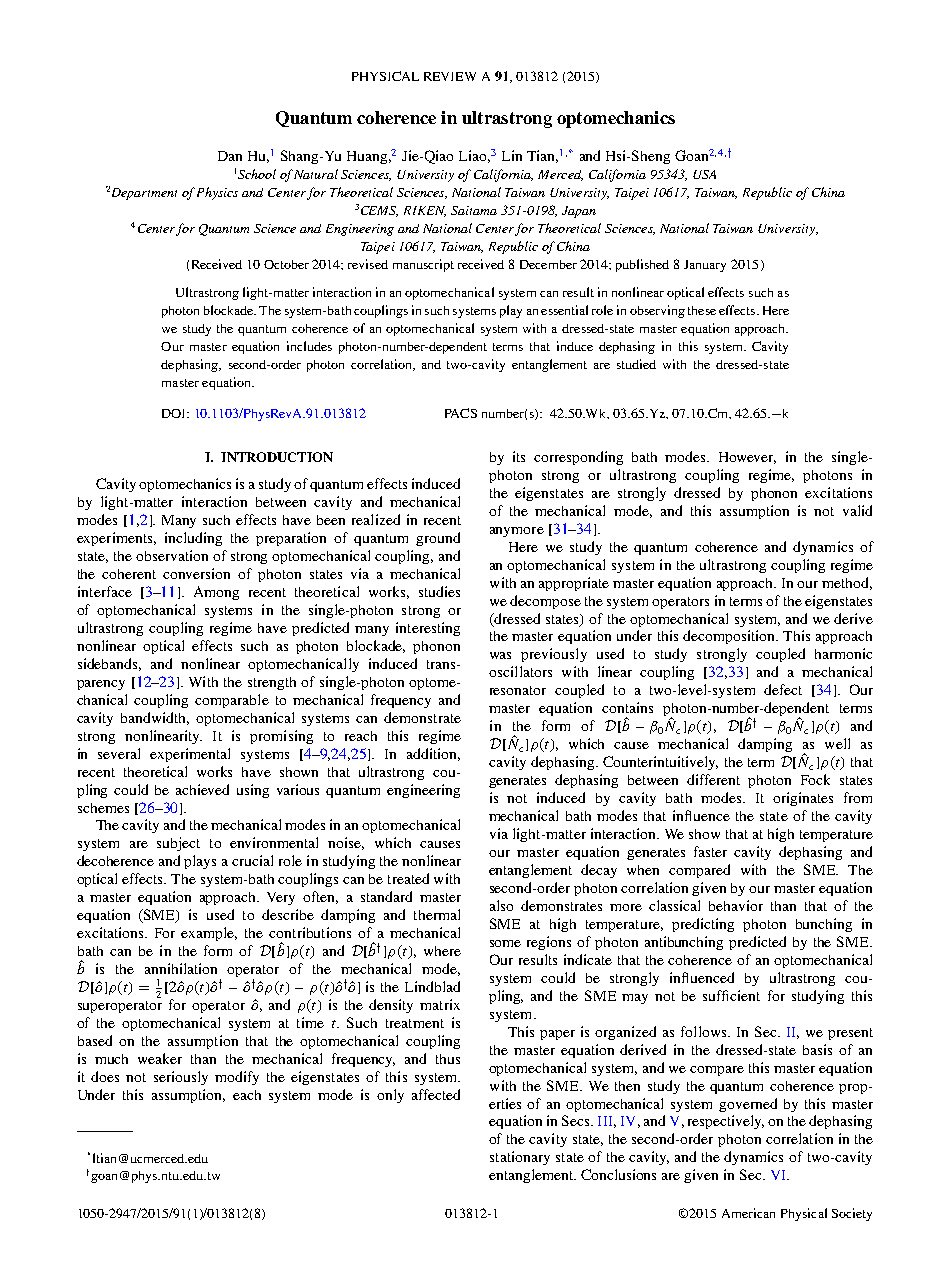 The height and width of the screenshot is (1270, 952). Describe the element at coordinates (450, 76) in the screenshot. I see `REVIEW` at that location.
